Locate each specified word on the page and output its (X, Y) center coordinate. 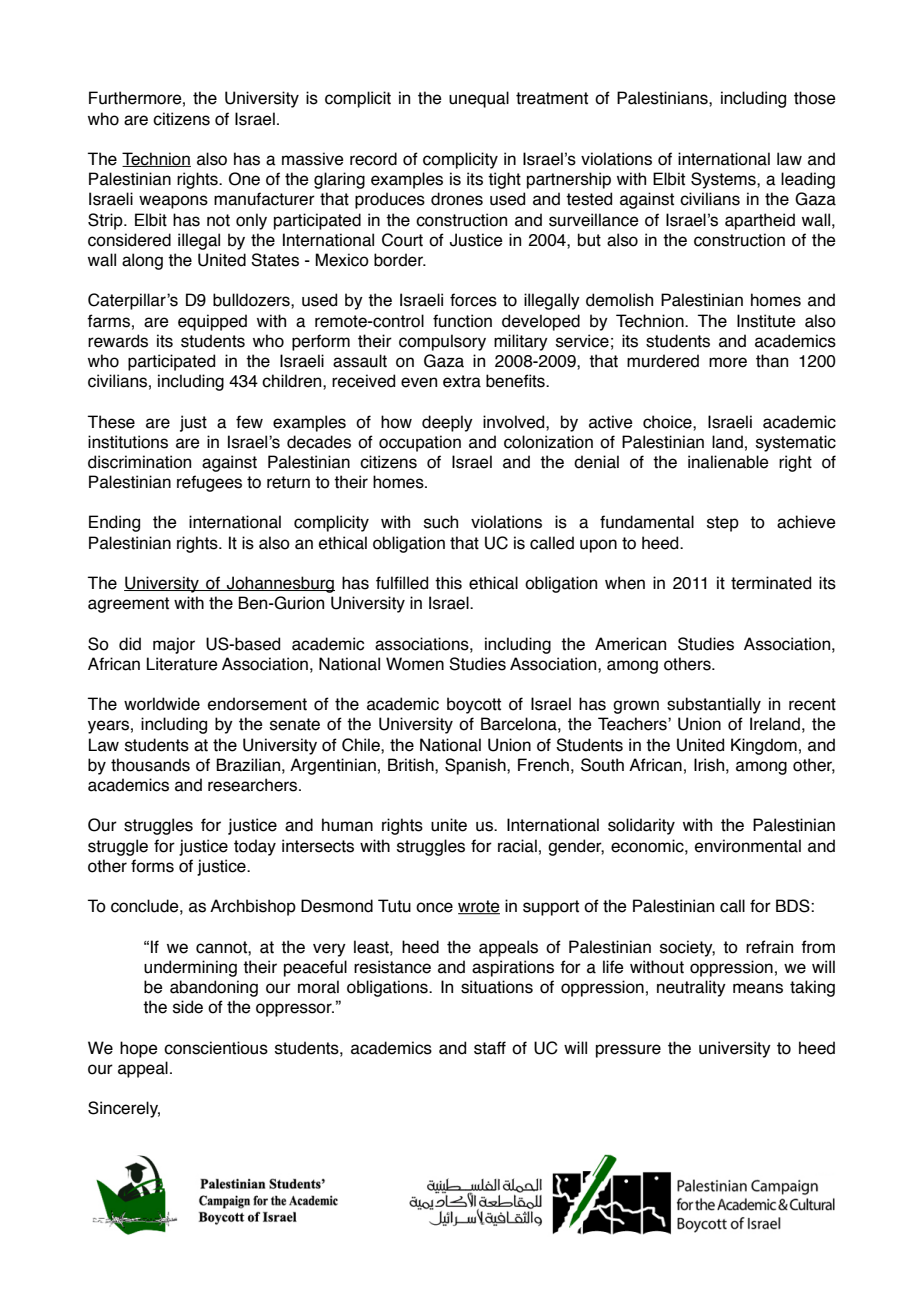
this (448, 583)
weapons (173, 202)
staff (490, 1048)
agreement (128, 605)
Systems (724, 180)
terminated (771, 583)
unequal (479, 99)
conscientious (216, 1048)
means (758, 988)
